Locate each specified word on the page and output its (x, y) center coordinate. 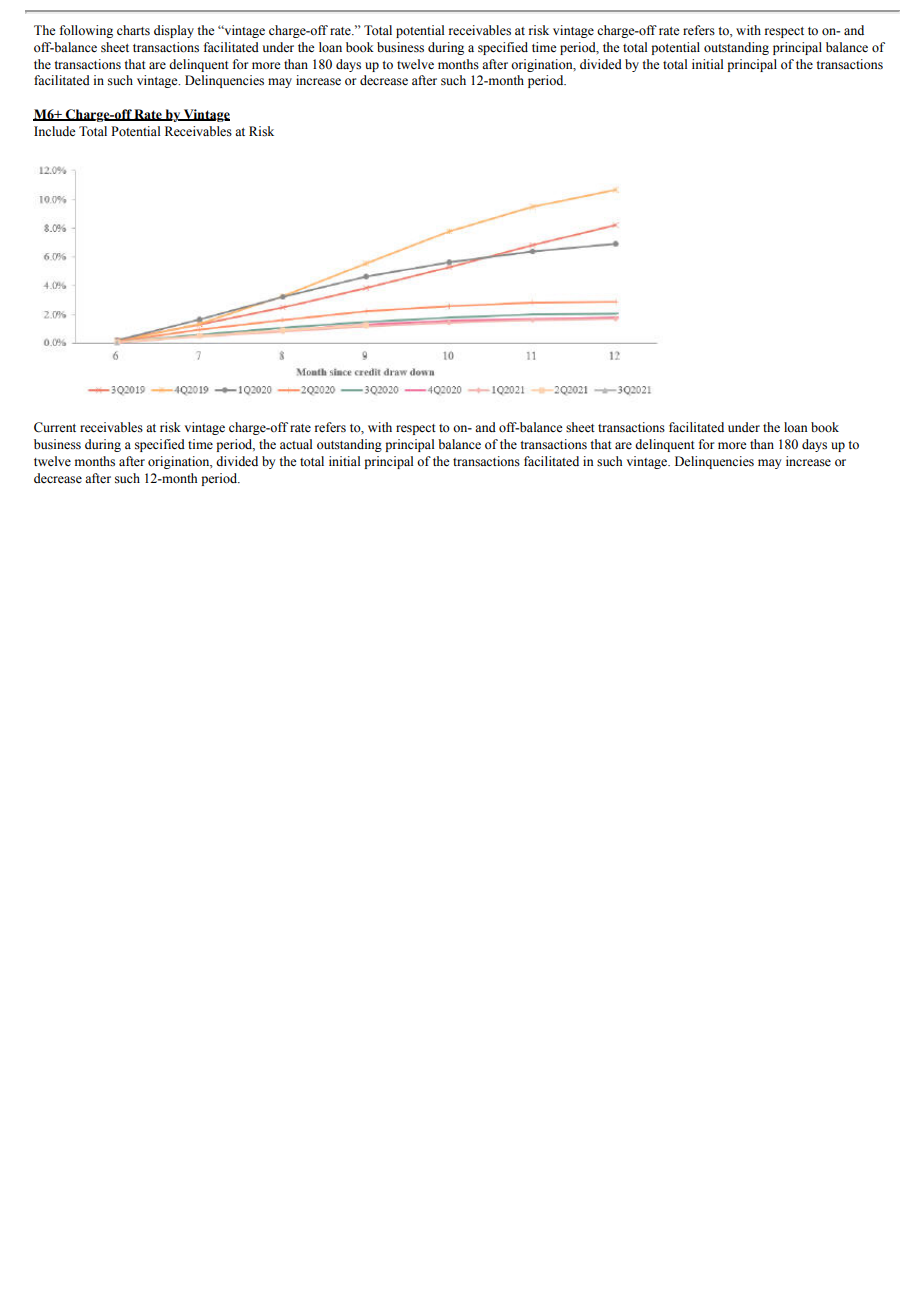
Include (55, 131)
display (174, 31)
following (86, 31)
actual (296, 444)
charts (133, 30)
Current (55, 427)
